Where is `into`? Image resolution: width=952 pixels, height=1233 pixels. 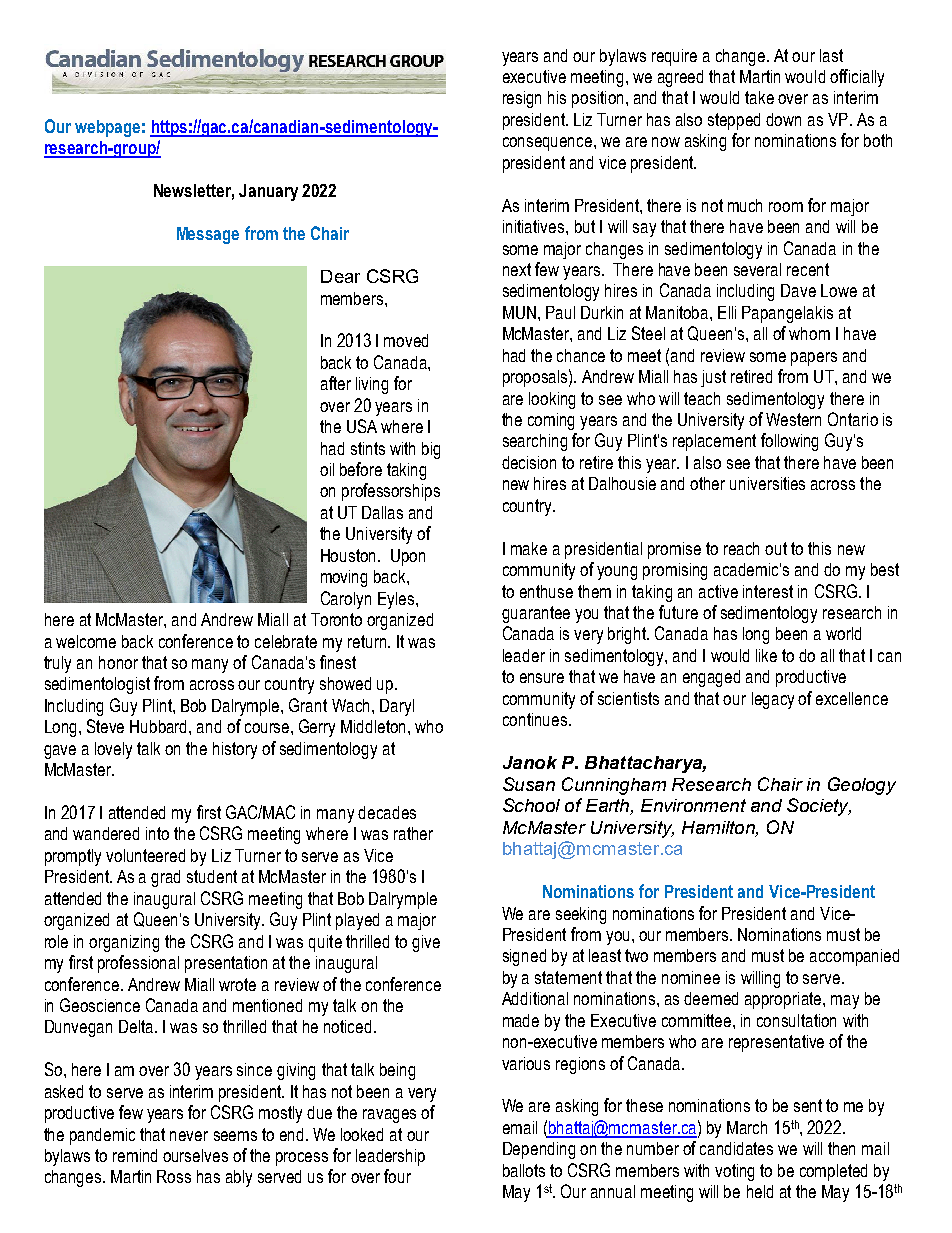
into is located at coordinates (157, 833).
